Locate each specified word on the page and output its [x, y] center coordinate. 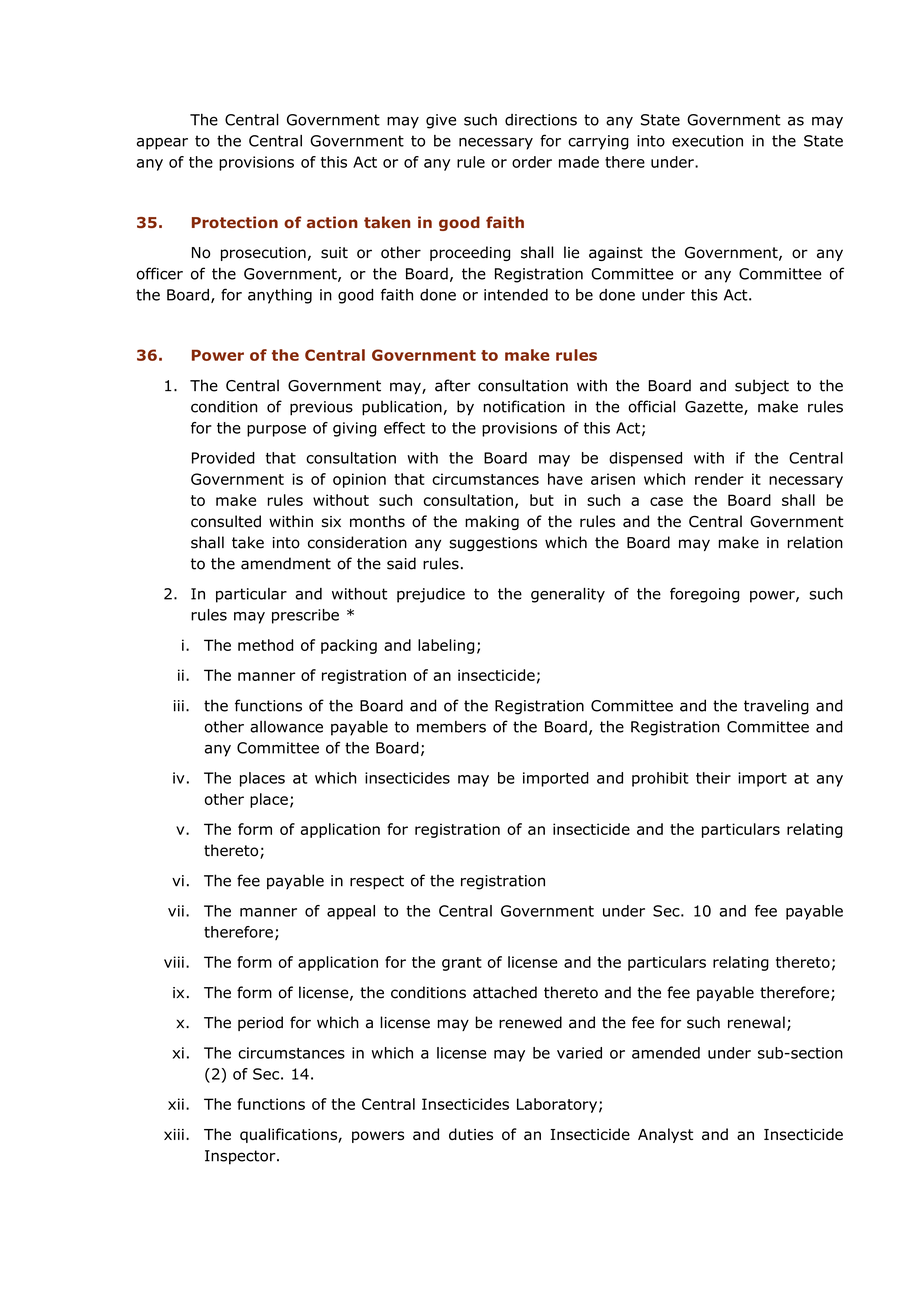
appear [162, 144]
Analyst [665, 1135]
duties [471, 1134]
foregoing [704, 595]
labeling [446, 646]
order [532, 162]
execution [707, 141]
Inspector [241, 1157]
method [265, 645]
